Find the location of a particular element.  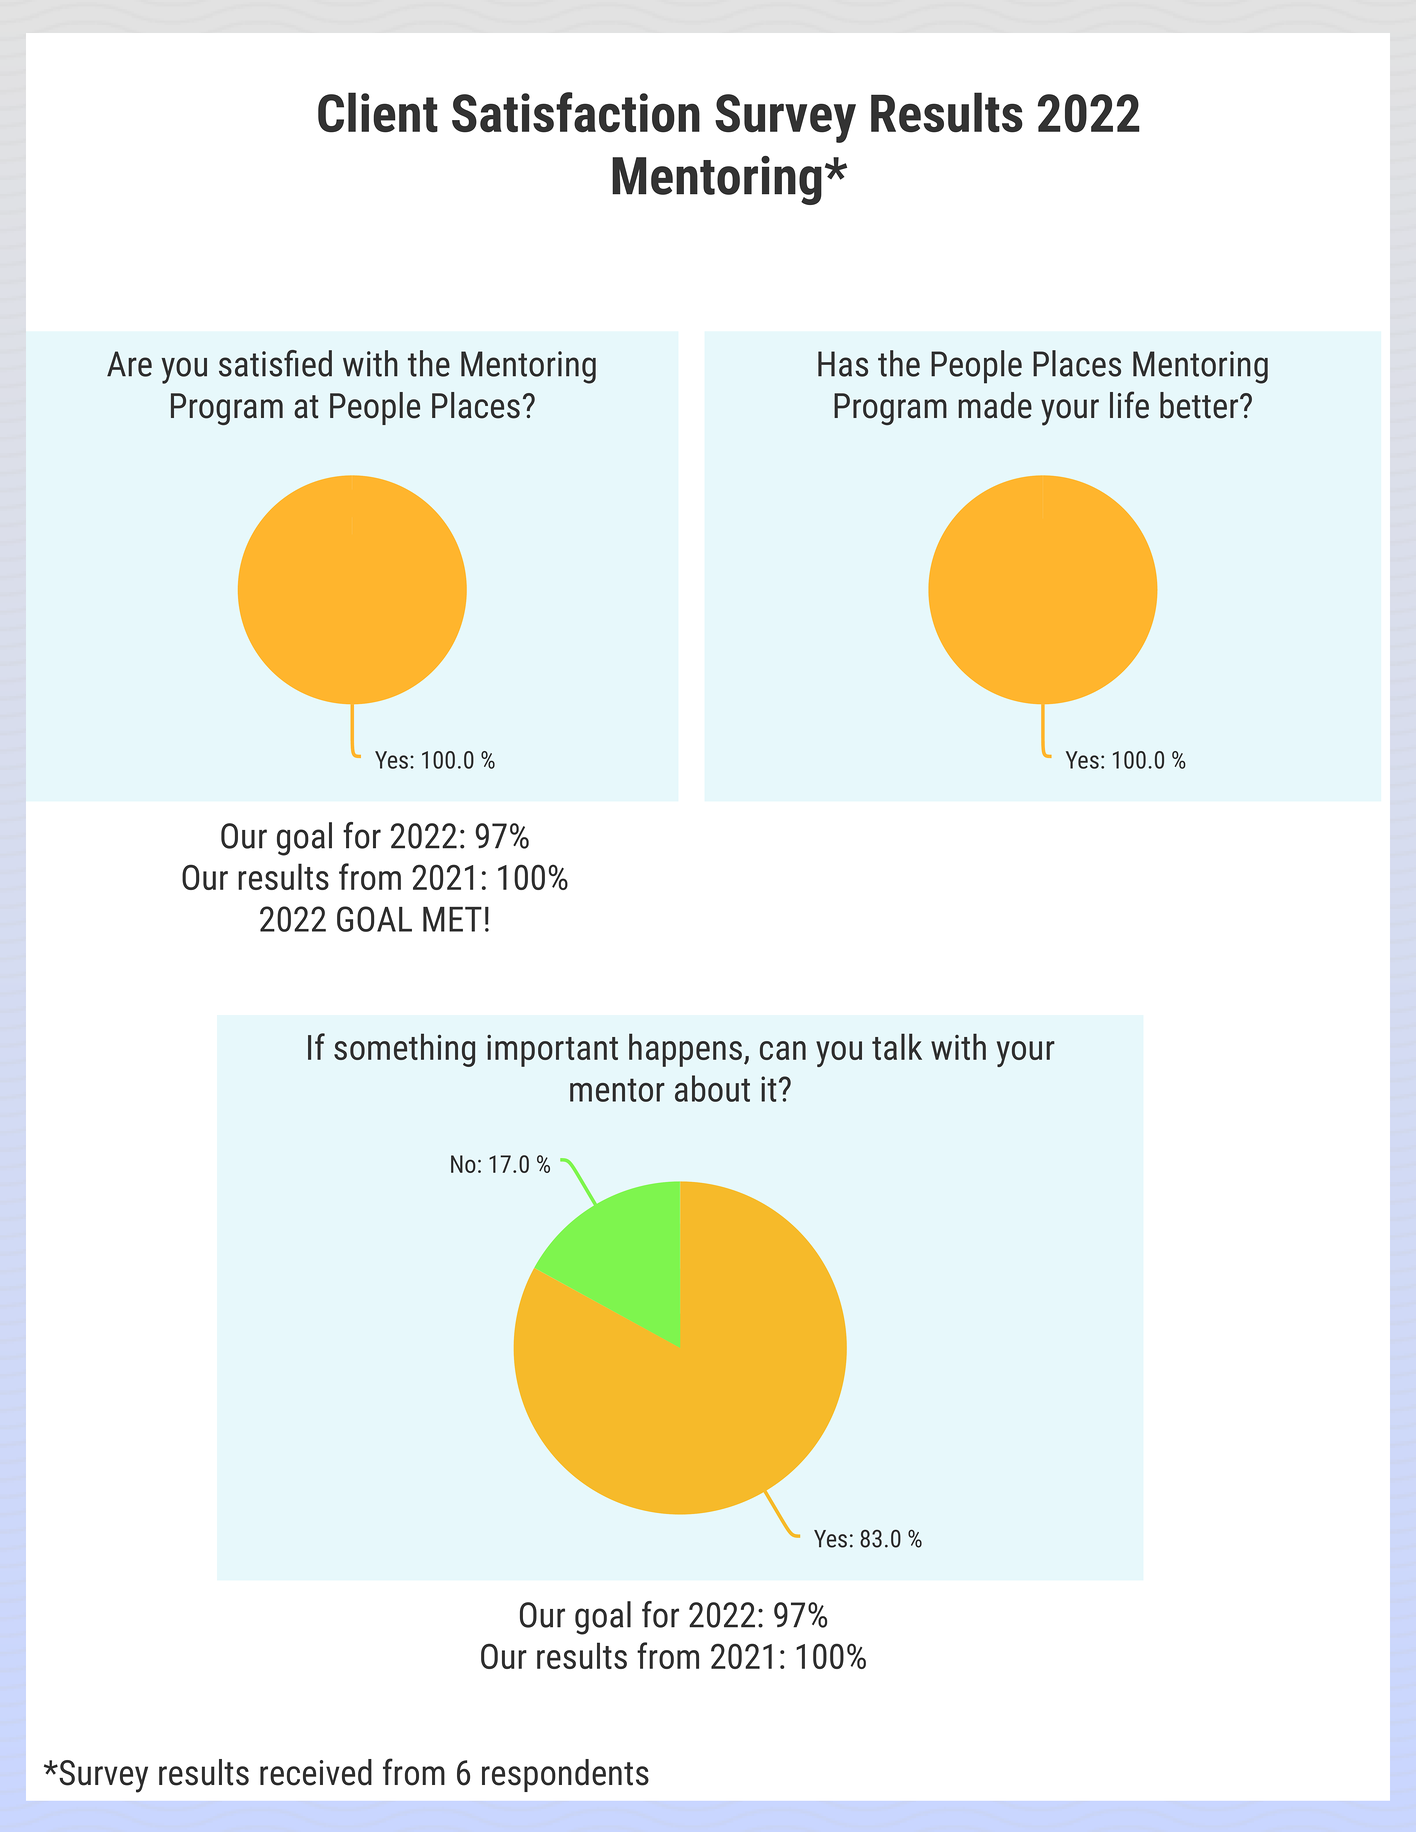

respondents is located at coordinates (565, 1775).
